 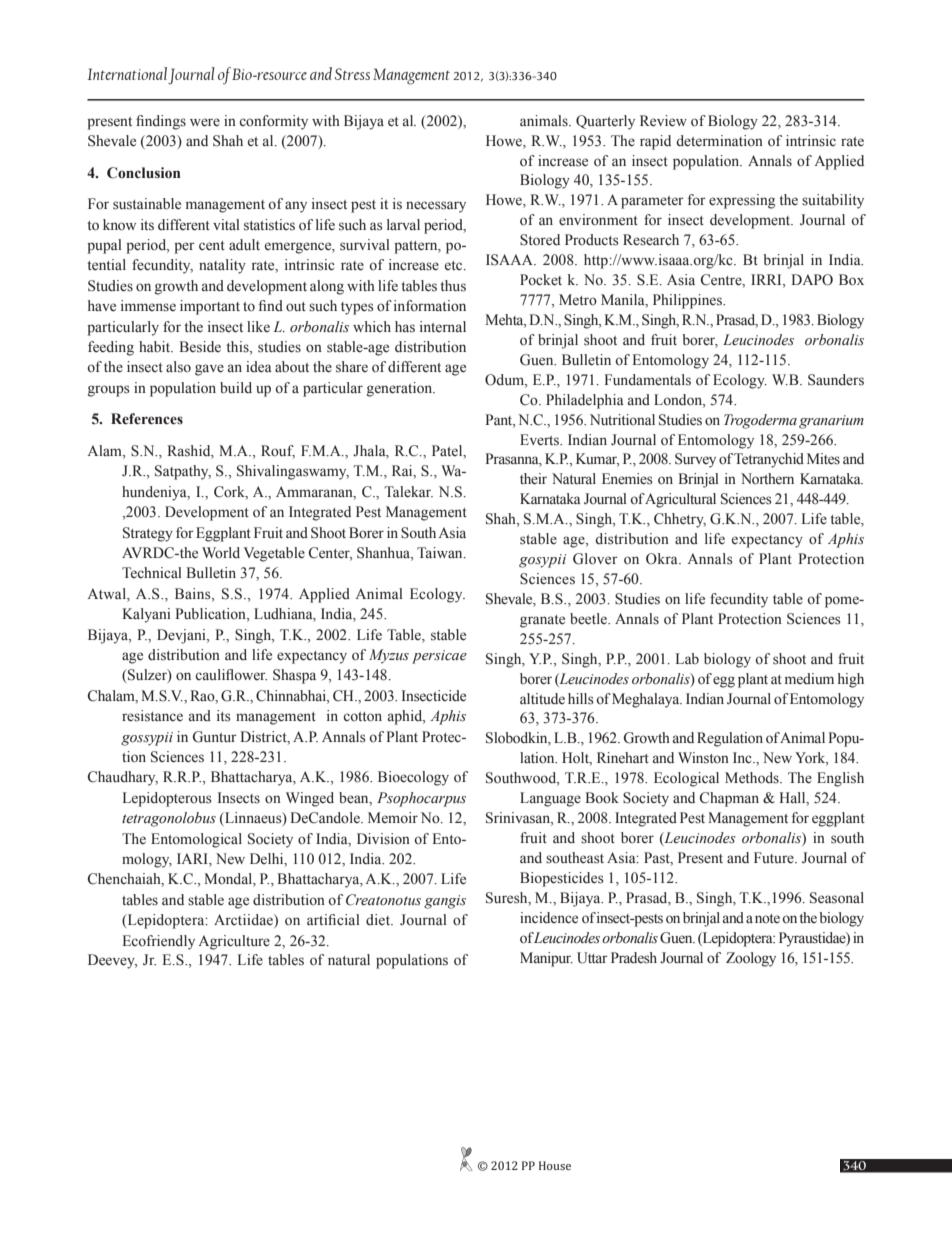 What do you see at coordinates (158, 942) in the screenshot?
I see `Ecofriendly` at bounding box center [158, 942].
